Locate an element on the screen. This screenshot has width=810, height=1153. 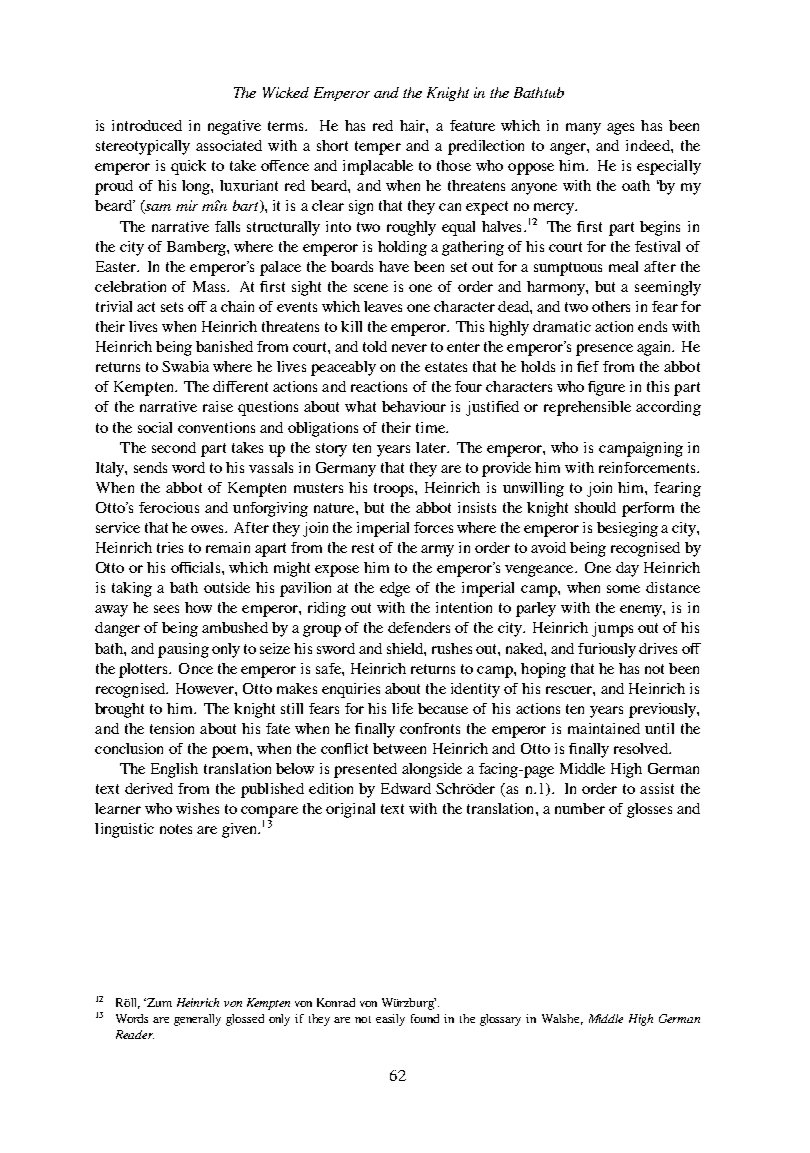
temper is located at coordinates (378, 148).
